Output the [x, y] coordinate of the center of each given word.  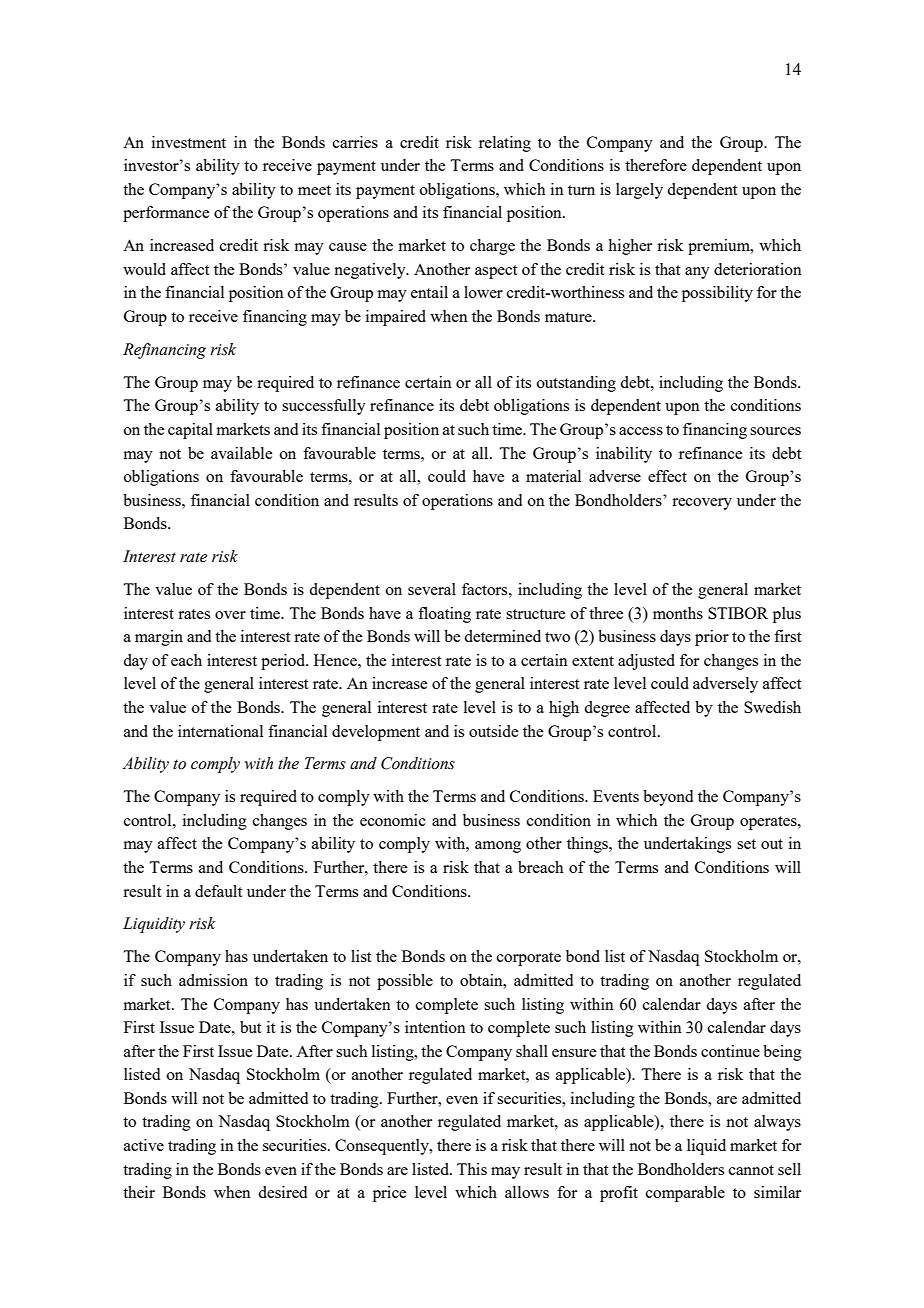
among [498, 847]
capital [190, 431]
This [472, 1169]
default [218, 891]
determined [502, 636]
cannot [751, 1170]
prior [712, 638]
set [746, 844]
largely [639, 191]
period [284, 662]
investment [189, 142]
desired [282, 1192]
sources [775, 431]
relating [505, 144]
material [553, 476]
